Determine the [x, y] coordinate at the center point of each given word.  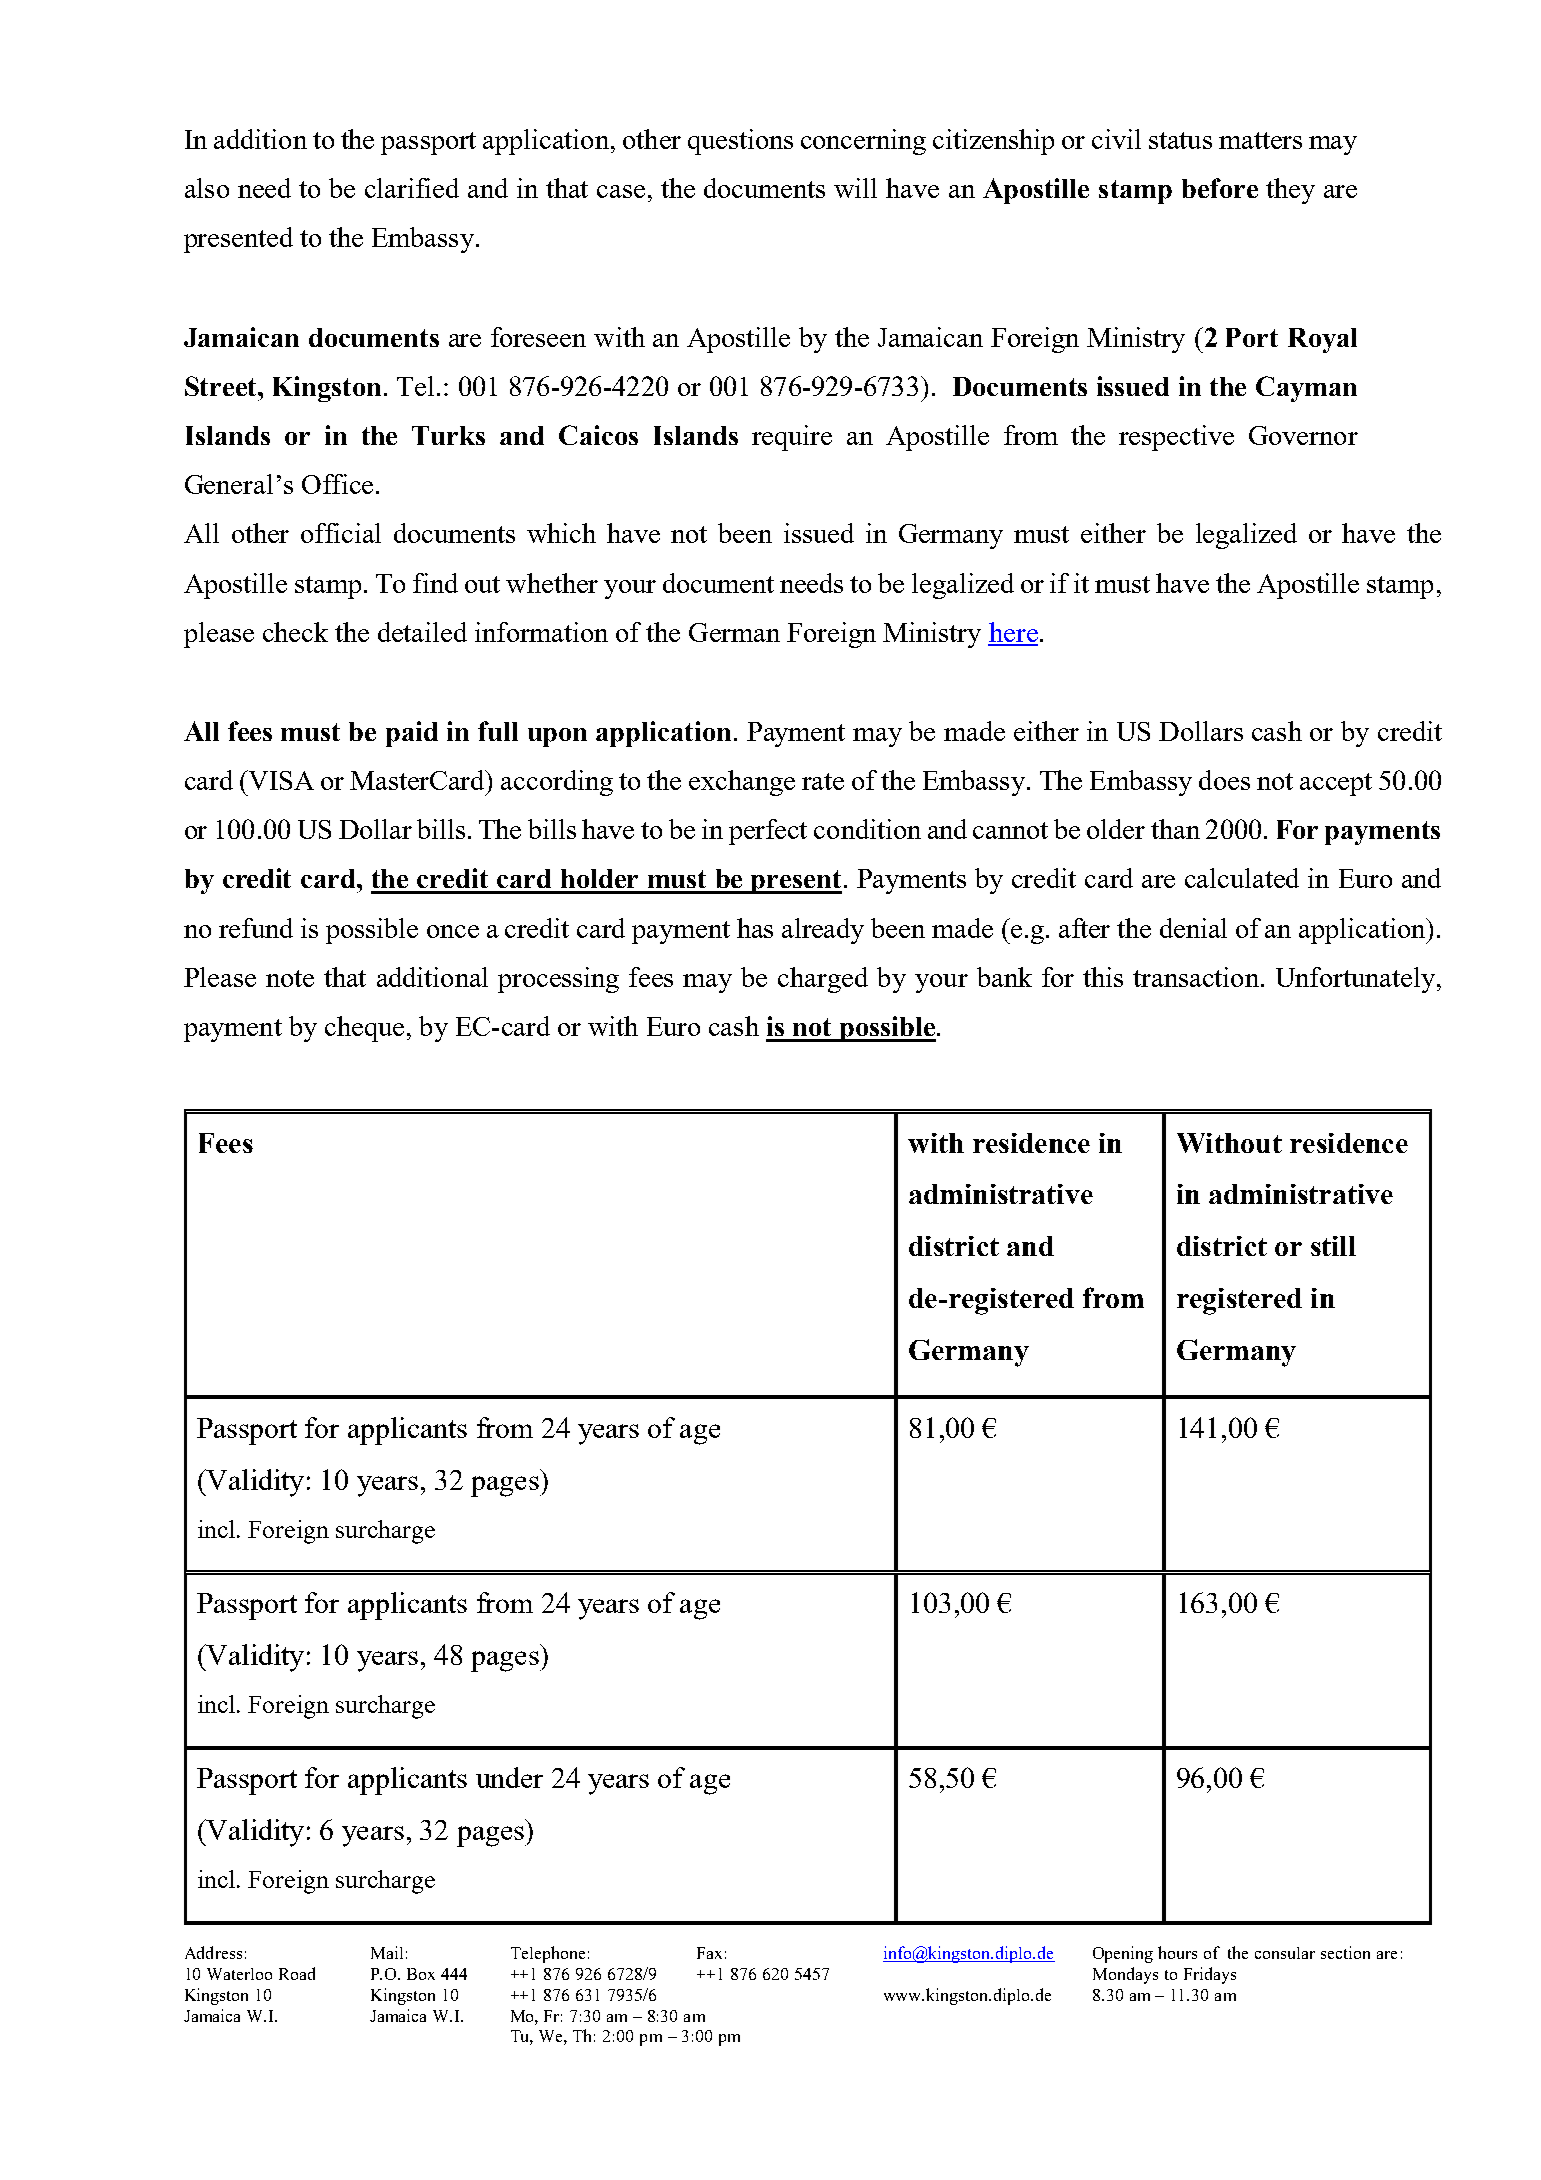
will [855, 188]
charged [823, 980]
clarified [412, 188]
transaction [1196, 977]
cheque [364, 1029]
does [1224, 780]
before [1220, 188]
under [509, 1777]
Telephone [548, 1954]
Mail [387, 1952]
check [295, 632]
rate [823, 781]
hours [1177, 1952]
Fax [709, 1953]
